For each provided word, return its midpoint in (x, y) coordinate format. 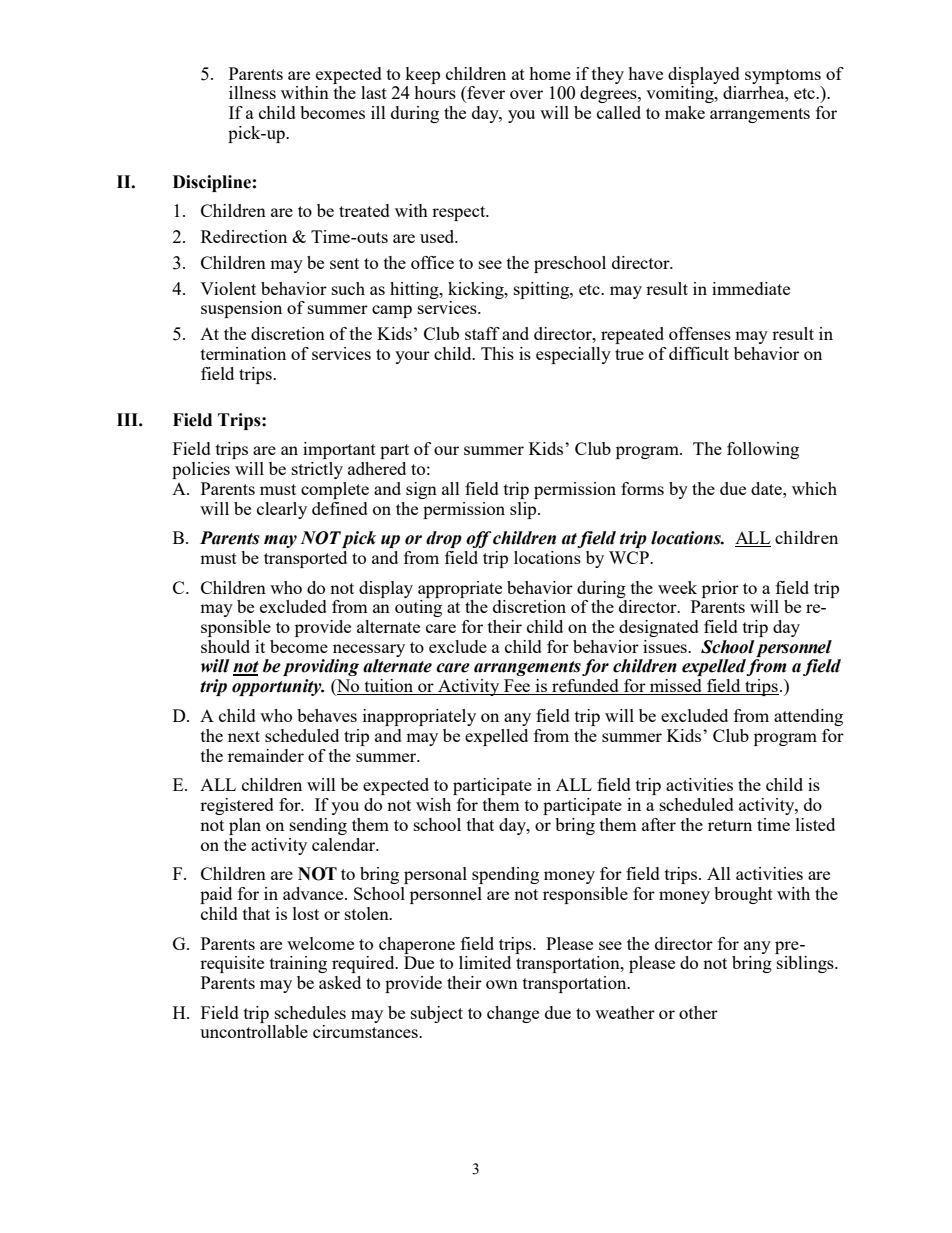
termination (243, 353)
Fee (517, 687)
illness (252, 92)
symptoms (783, 76)
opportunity (278, 687)
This (497, 353)
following (763, 450)
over (526, 94)
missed (675, 687)
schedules (310, 1012)
